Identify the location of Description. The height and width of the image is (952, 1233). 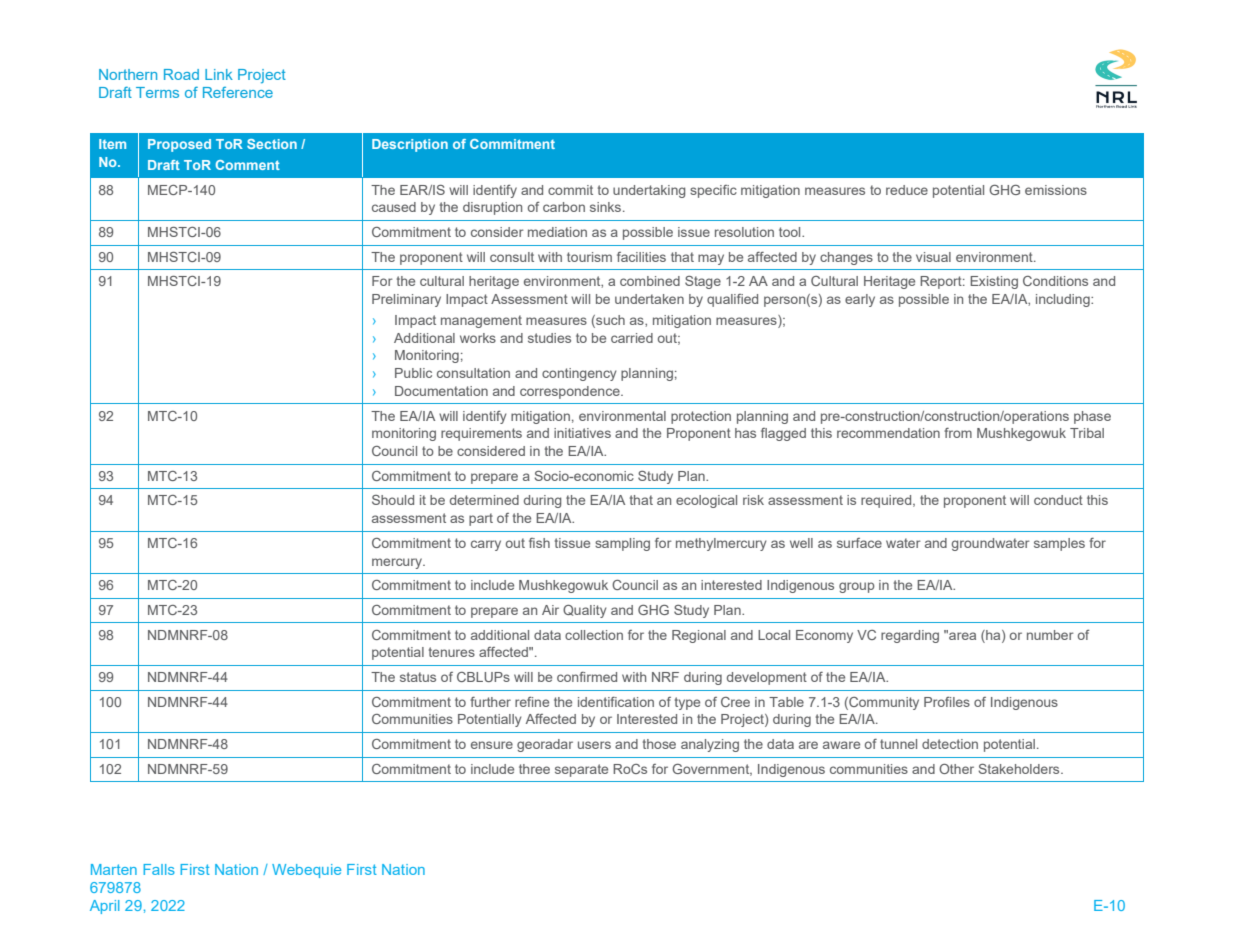
(410, 145).
